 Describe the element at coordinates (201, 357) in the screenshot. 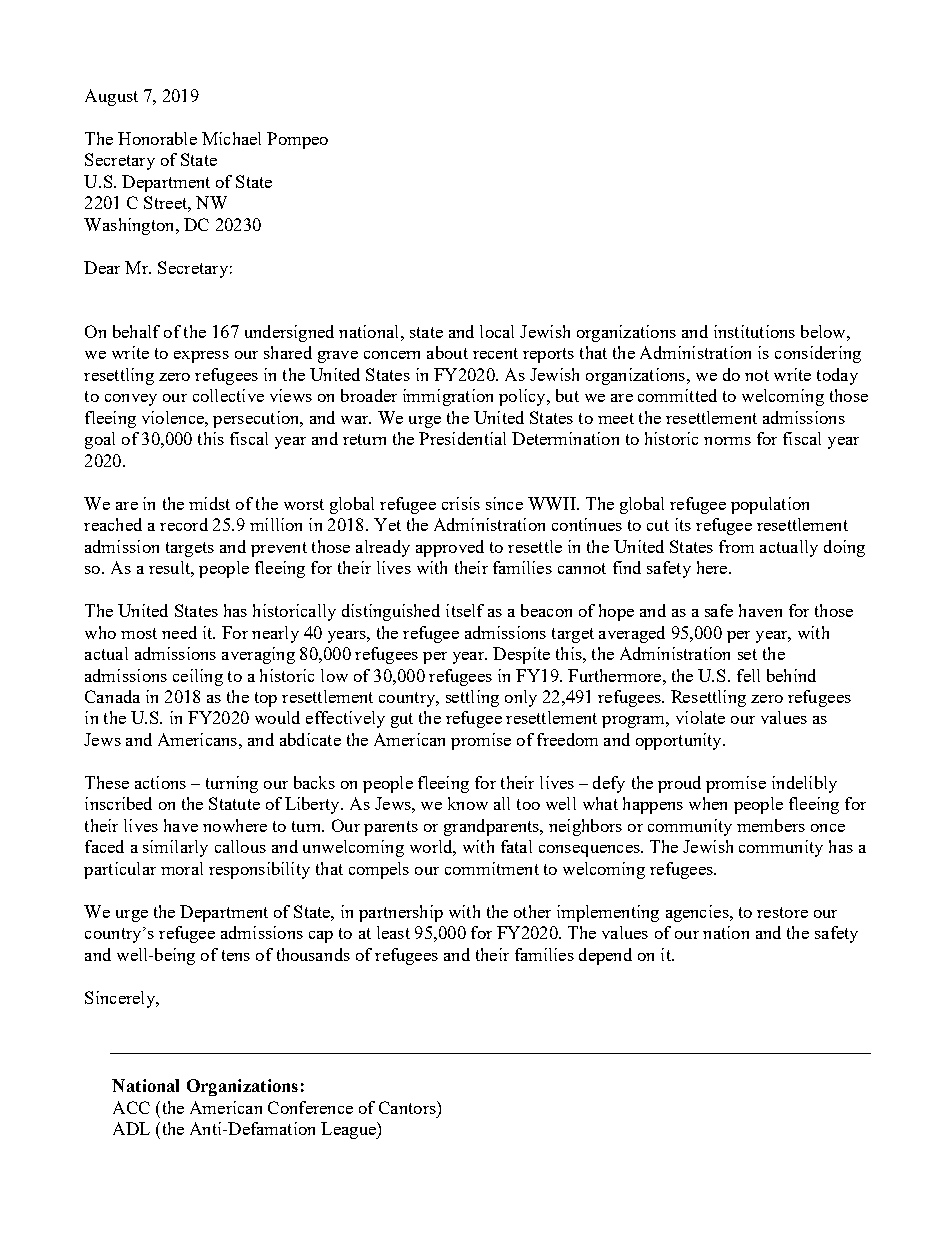

I see `express` at that location.
